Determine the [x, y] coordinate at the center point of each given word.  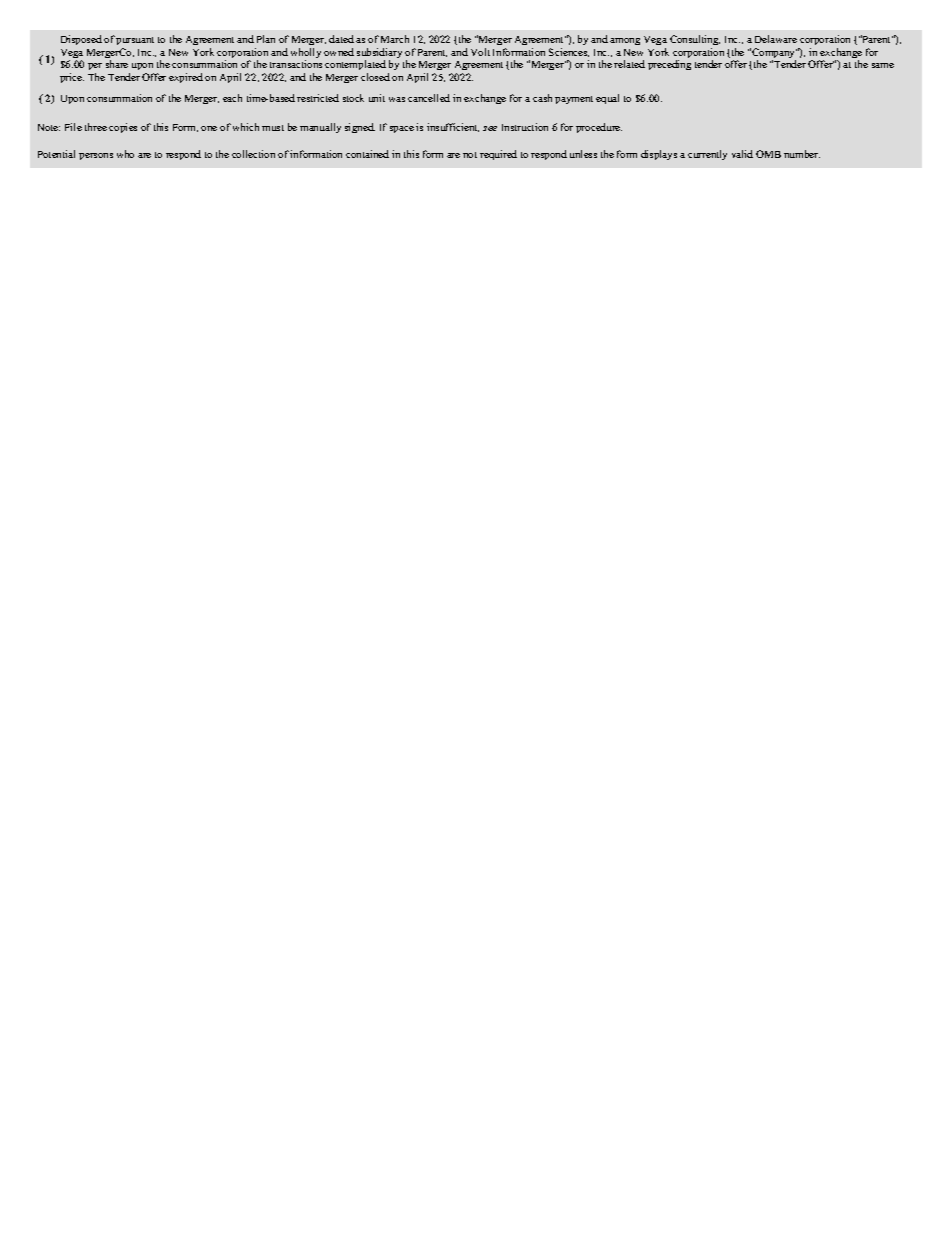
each [232, 98]
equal [607, 99]
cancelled [429, 98]
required [498, 155]
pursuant [135, 41]
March [395, 39]
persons [96, 156]
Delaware [776, 39]
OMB [768, 154]
